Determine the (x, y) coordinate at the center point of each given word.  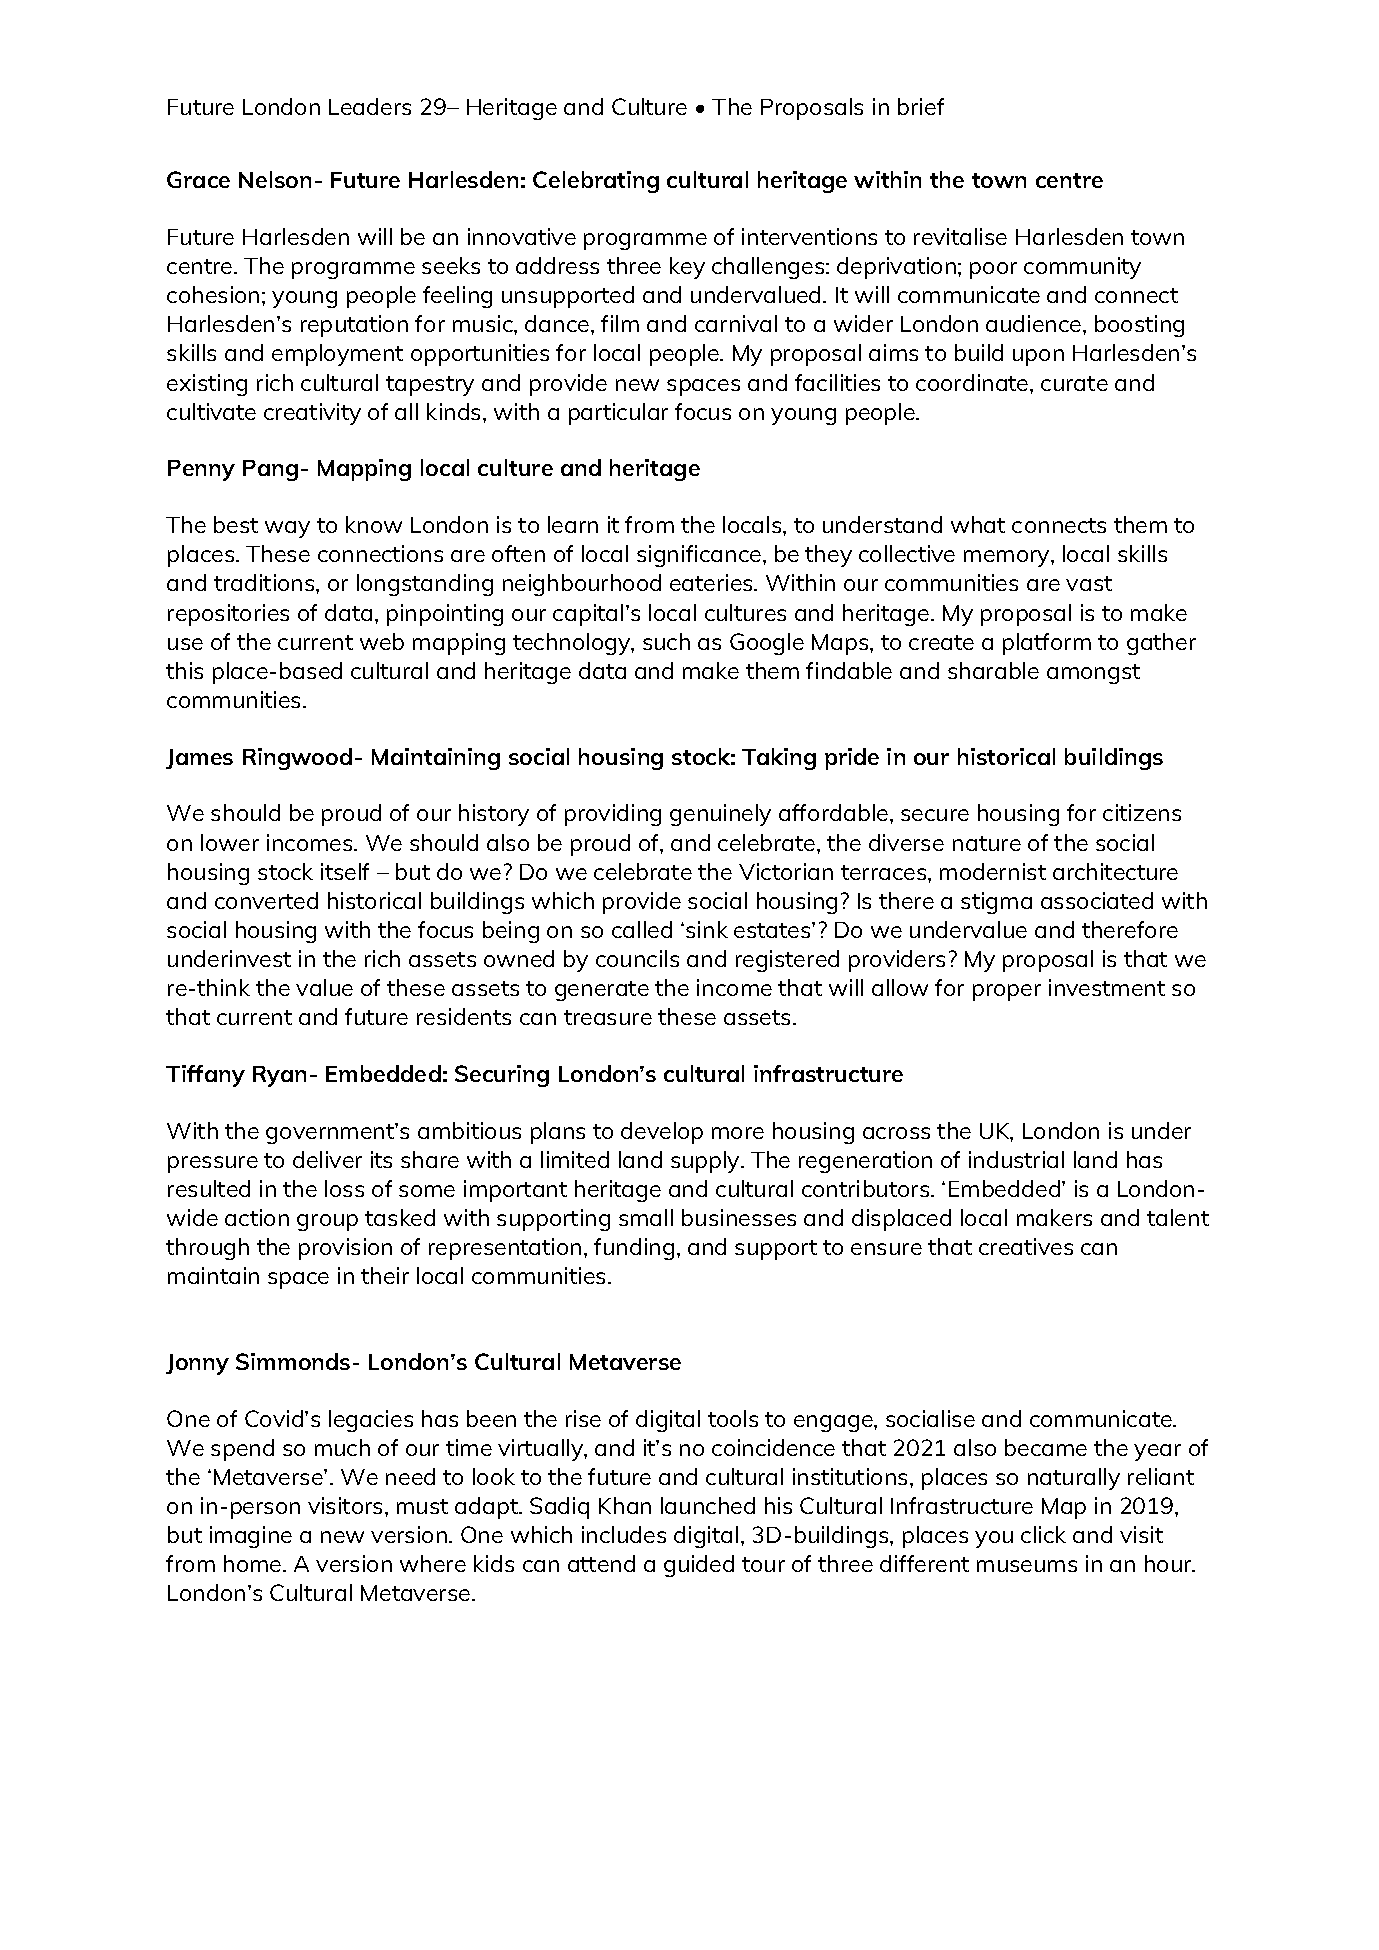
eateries (712, 582)
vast (1089, 583)
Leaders (370, 106)
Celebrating (596, 182)
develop (662, 1133)
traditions (265, 582)
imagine (251, 1537)
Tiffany (205, 1076)
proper (1007, 992)
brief (921, 106)
